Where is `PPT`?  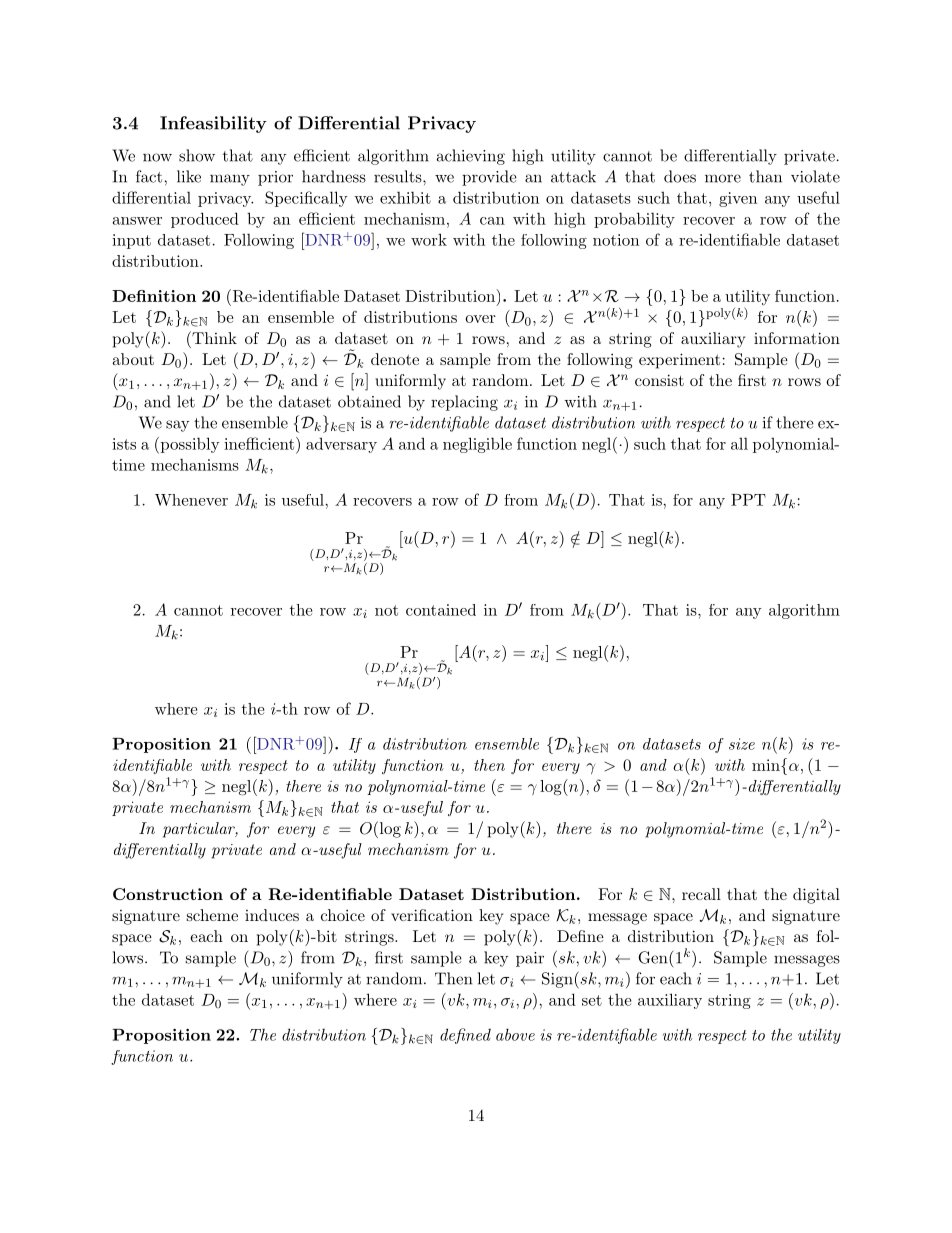
PPT is located at coordinates (748, 500).
